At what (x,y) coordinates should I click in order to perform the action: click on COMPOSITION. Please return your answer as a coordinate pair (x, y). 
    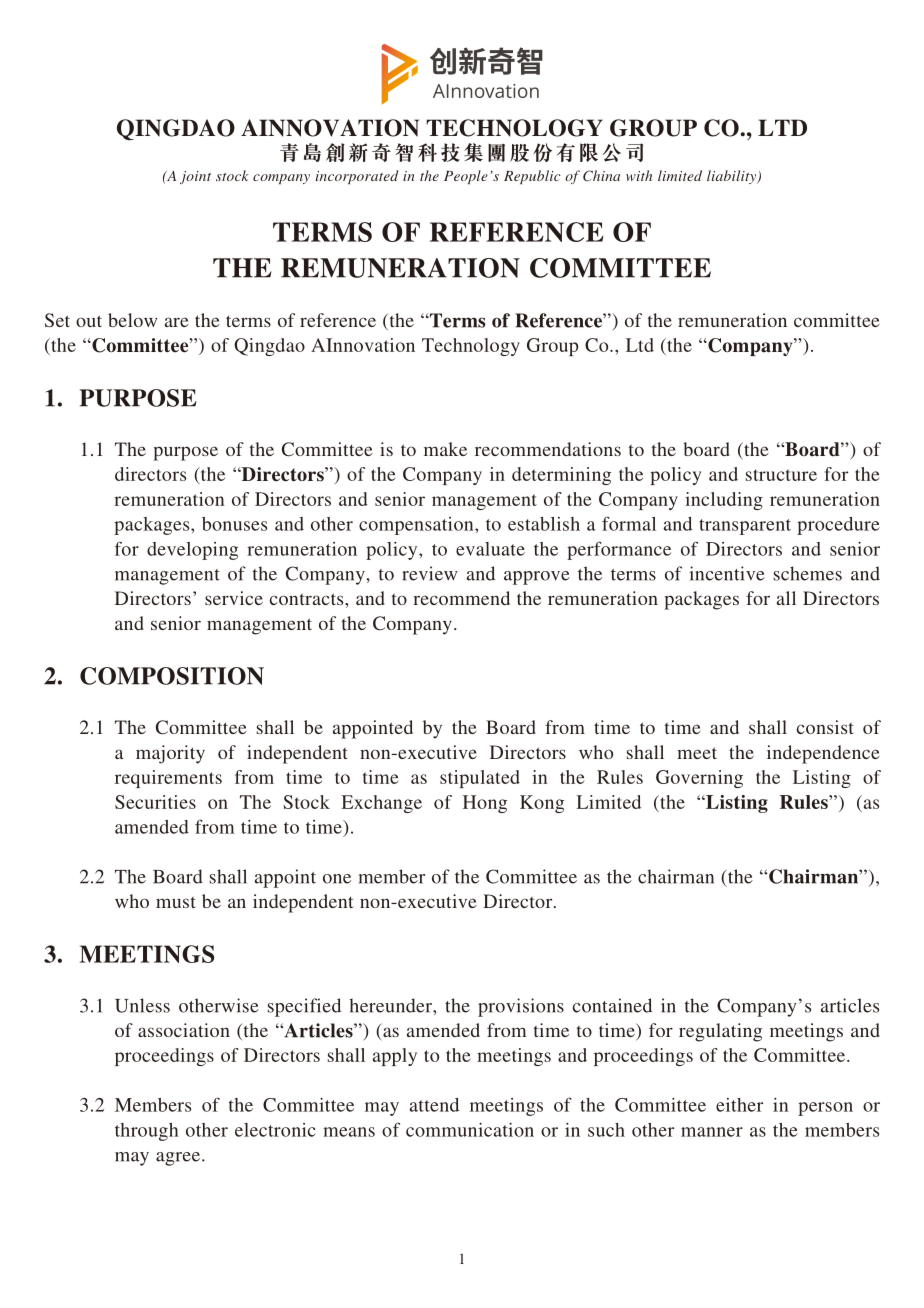
    Looking at the image, I should click on (172, 676).
